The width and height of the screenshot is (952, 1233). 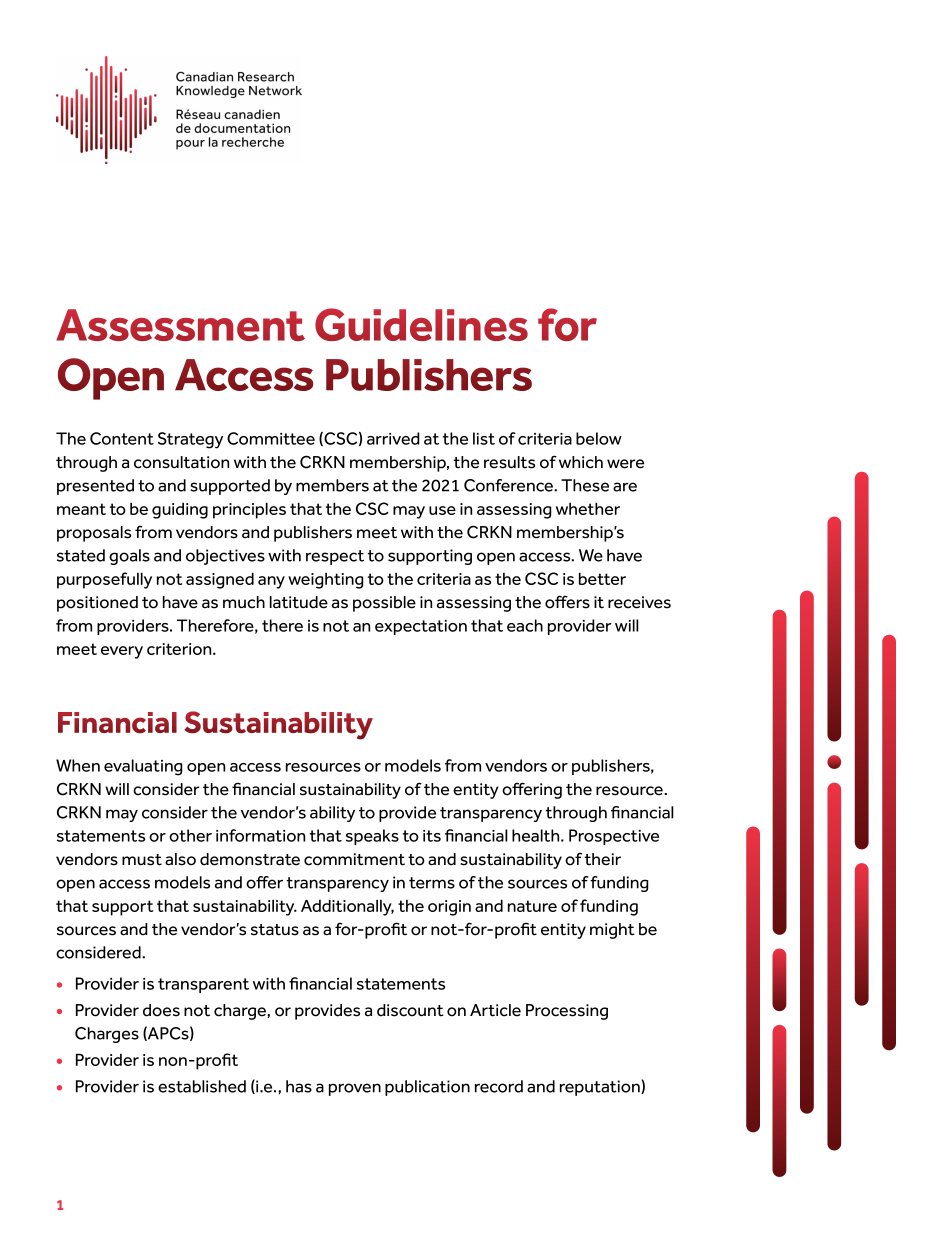 What do you see at coordinates (599, 438) in the screenshot?
I see `below` at bounding box center [599, 438].
